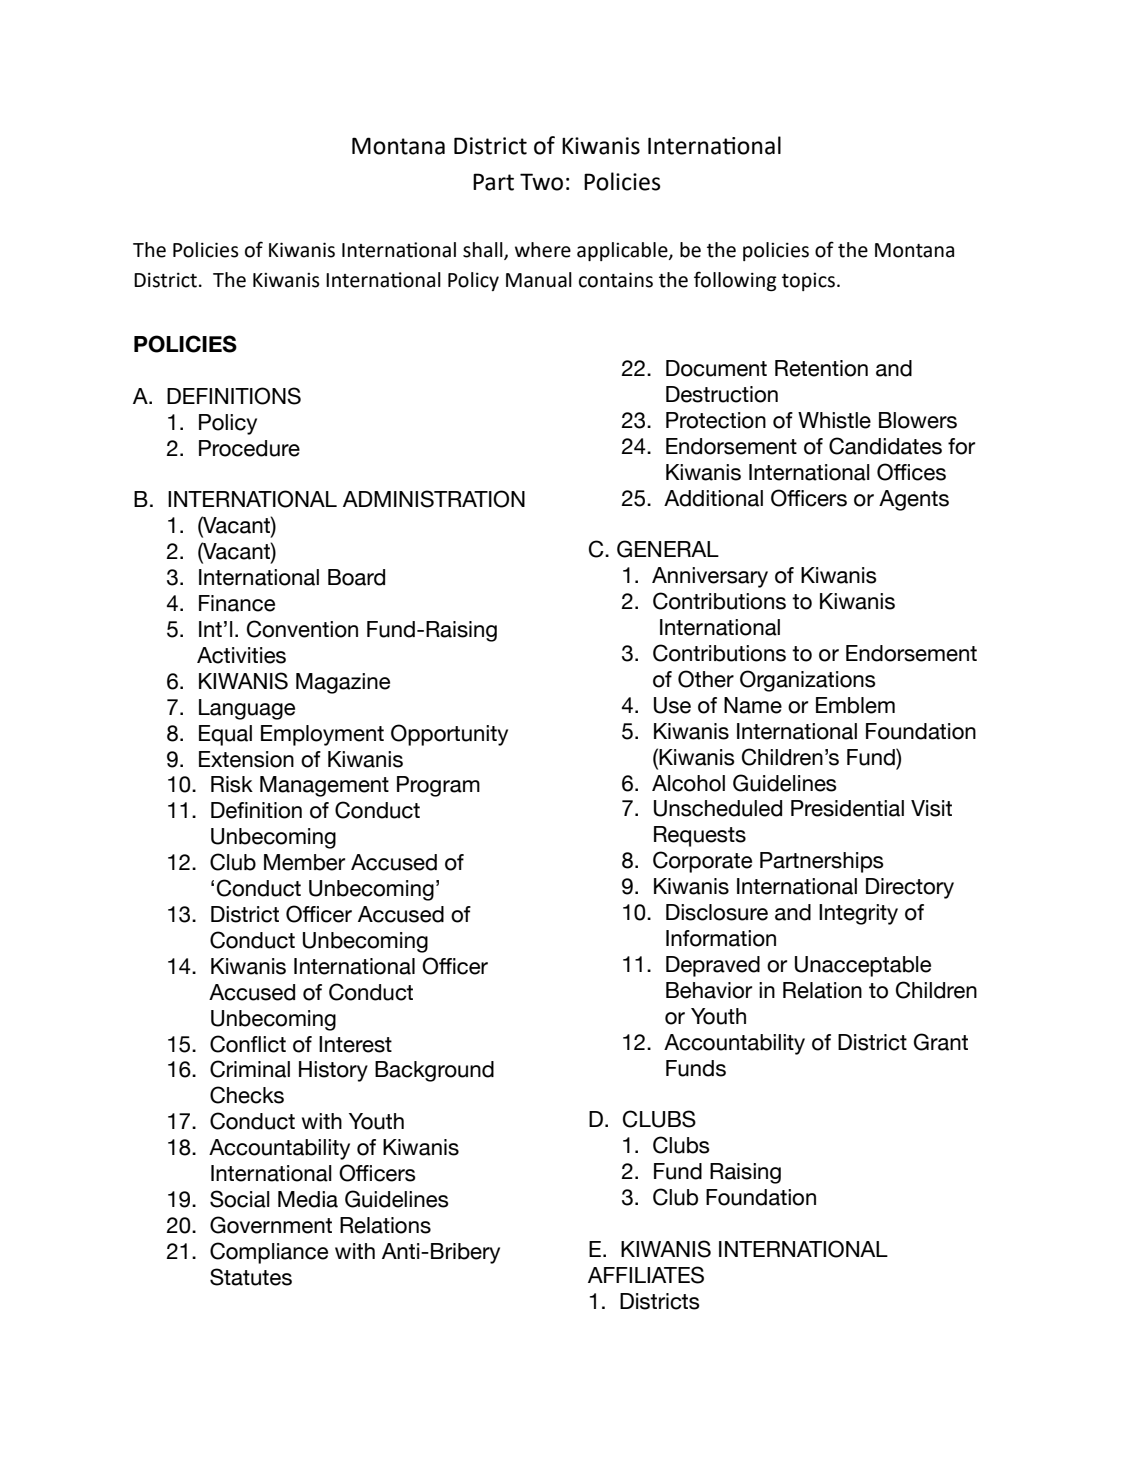  I want to click on GENERAL, so click(668, 549).
